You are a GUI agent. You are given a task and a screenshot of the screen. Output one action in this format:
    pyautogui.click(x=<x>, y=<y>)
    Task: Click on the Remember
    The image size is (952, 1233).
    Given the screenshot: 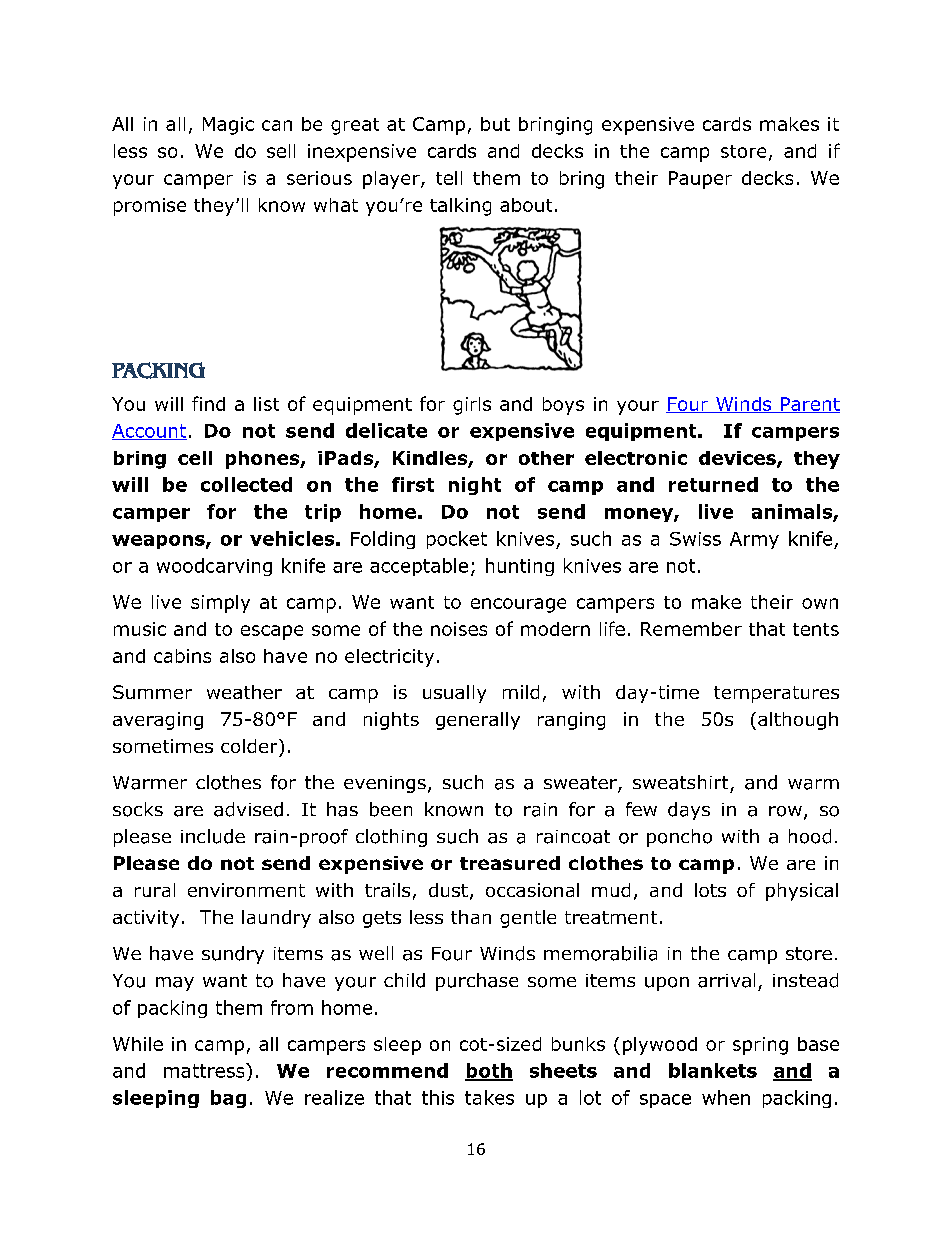 What is the action you would take?
    pyautogui.click(x=691, y=629)
